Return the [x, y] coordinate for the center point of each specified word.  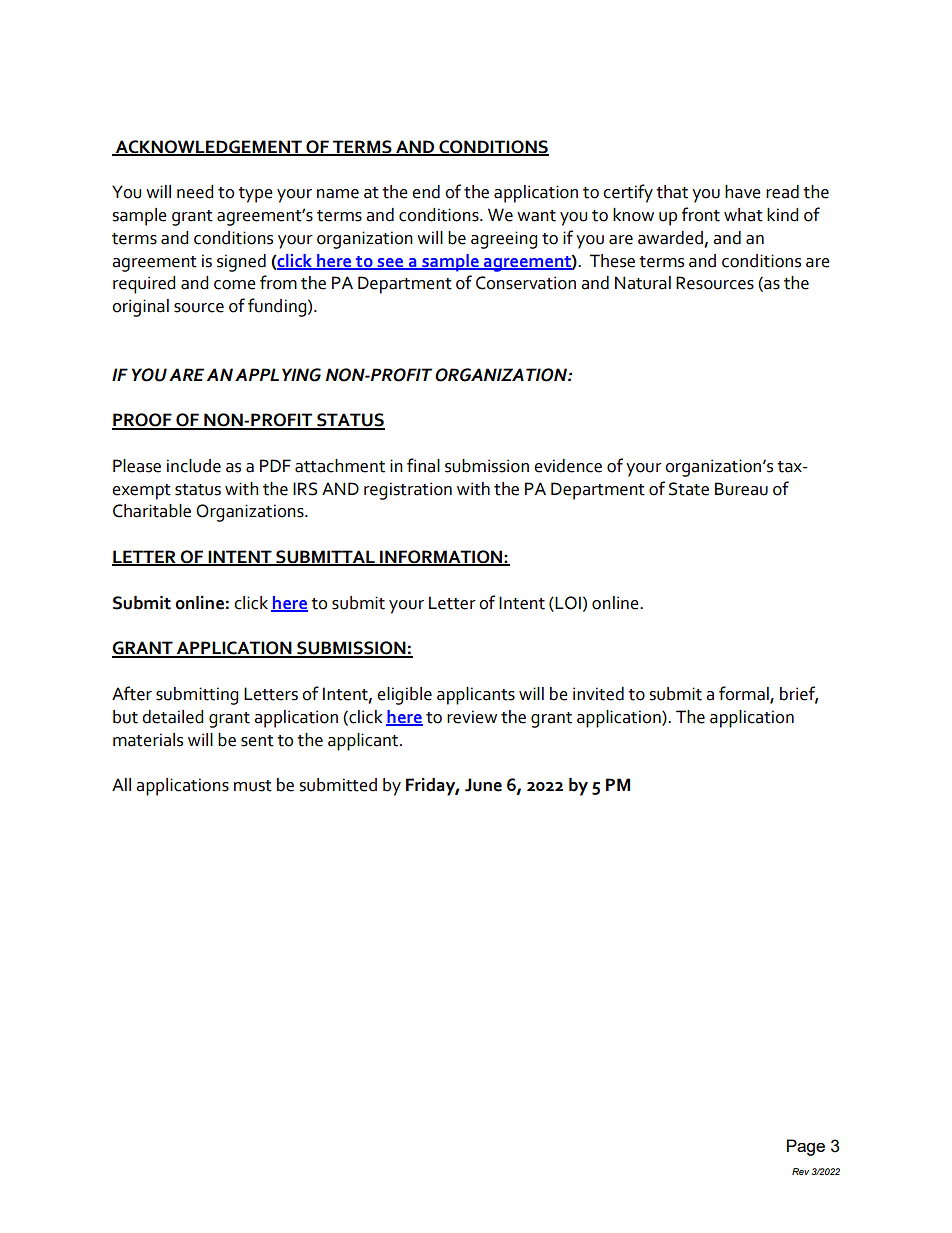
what [743, 215]
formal [745, 694]
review [472, 717]
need [195, 192]
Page [806, 1147]
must [253, 786]
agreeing [504, 240]
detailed [172, 717]
